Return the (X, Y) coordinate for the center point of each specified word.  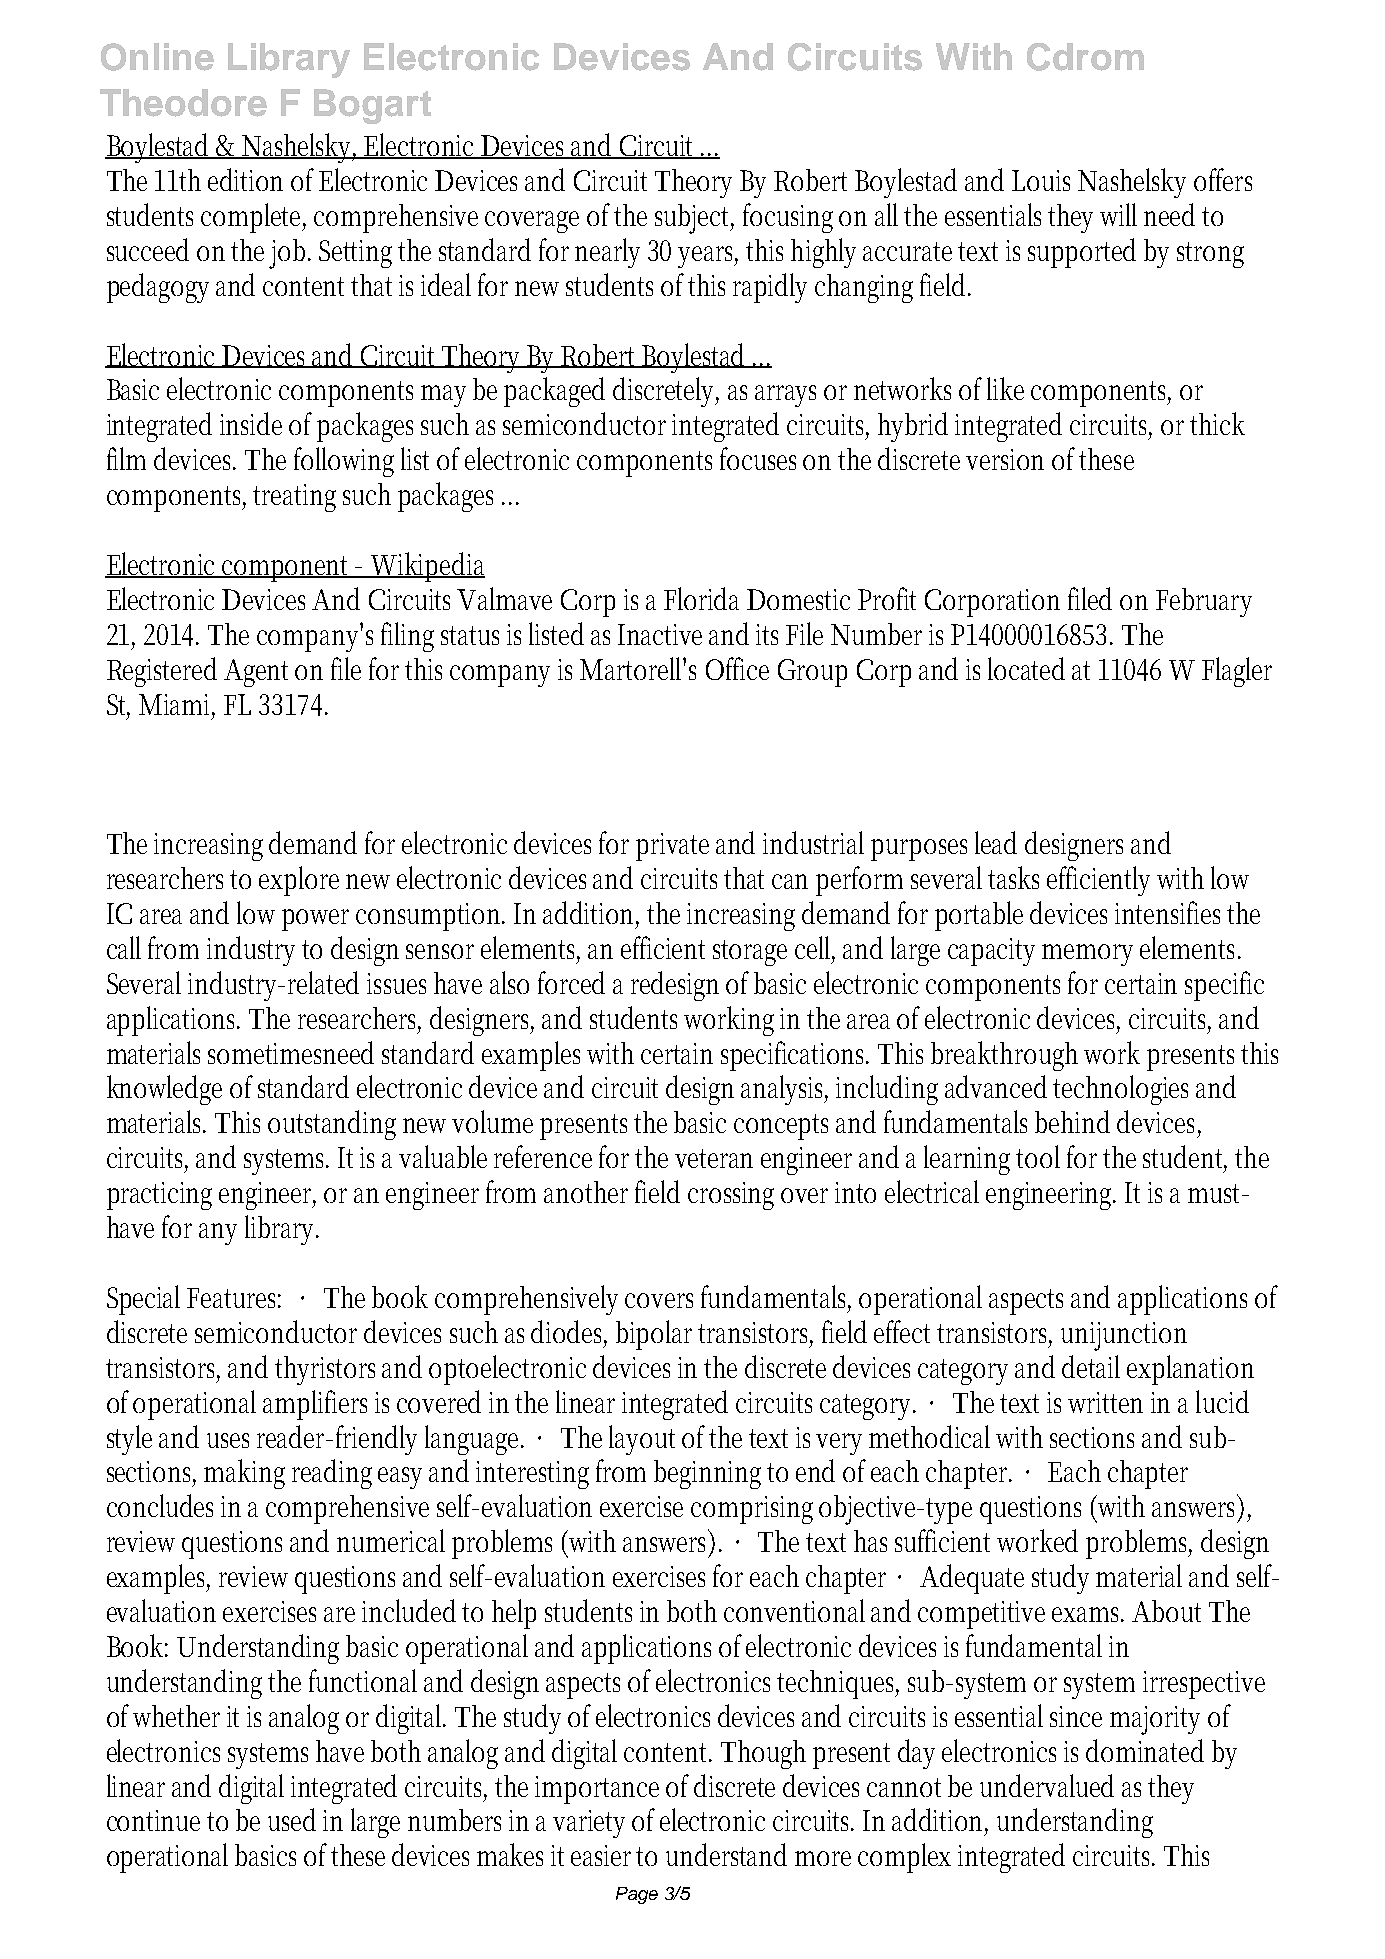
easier (604, 1855)
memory (1087, 955)
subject (694, 219)
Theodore (183, 103)
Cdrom (1085, 57)
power (315, 920)
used (292, 1819)
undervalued (1047, 1785)
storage (750, 953)
